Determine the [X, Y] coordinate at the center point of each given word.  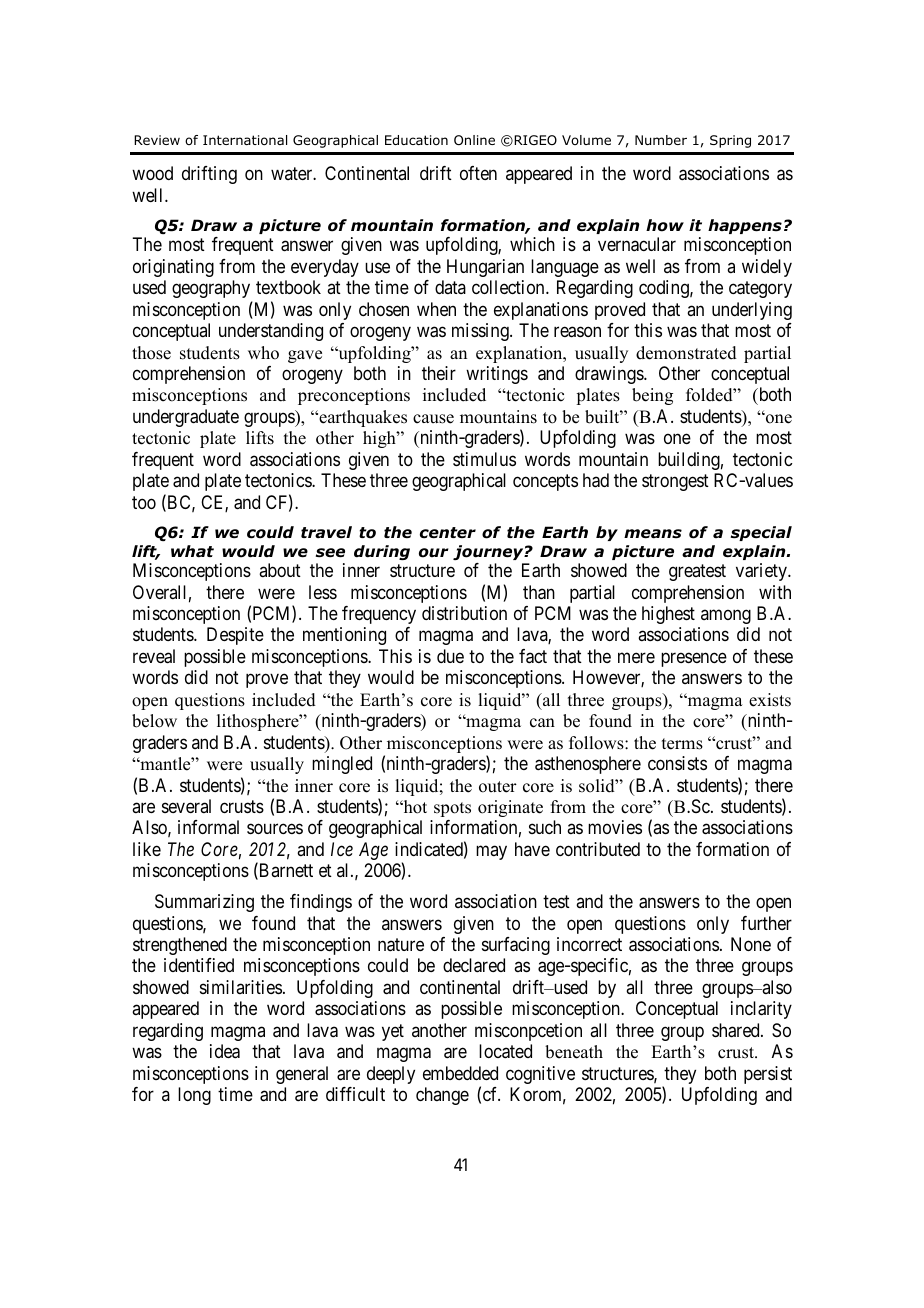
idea [225, 1051]
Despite [235, 636]
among [726, 616]
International [245, 140]
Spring [730, 141]
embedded [460, 1073]
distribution [464, 613]
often [478, 173]
